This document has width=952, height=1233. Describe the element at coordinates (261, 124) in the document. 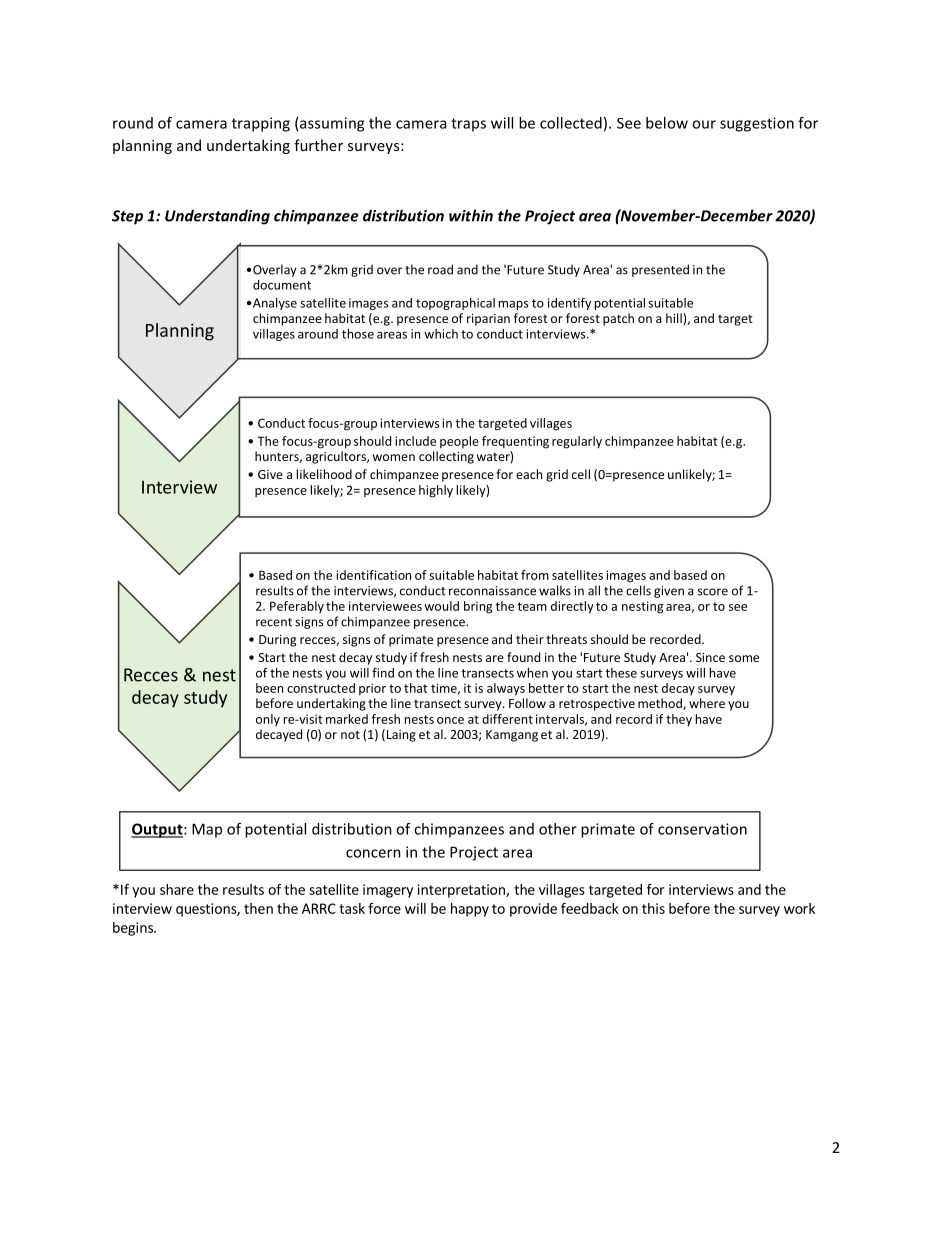

I see `trapping` at that location.
